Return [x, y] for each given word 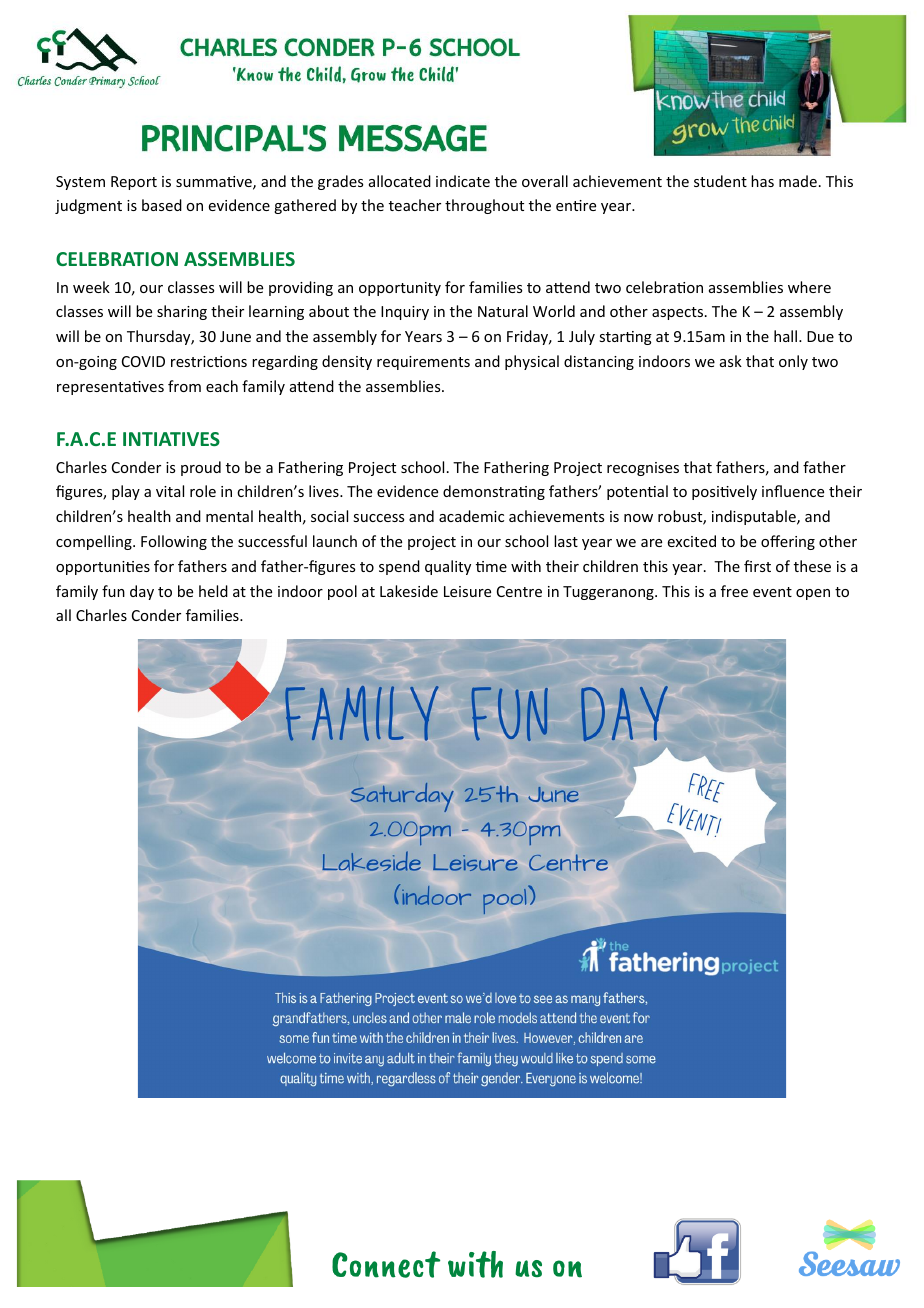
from [184, 386]
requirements [423, 363]
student [720, 181]
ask [731, 361]
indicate [463, 181]
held [213, 591]
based [162, 205]
